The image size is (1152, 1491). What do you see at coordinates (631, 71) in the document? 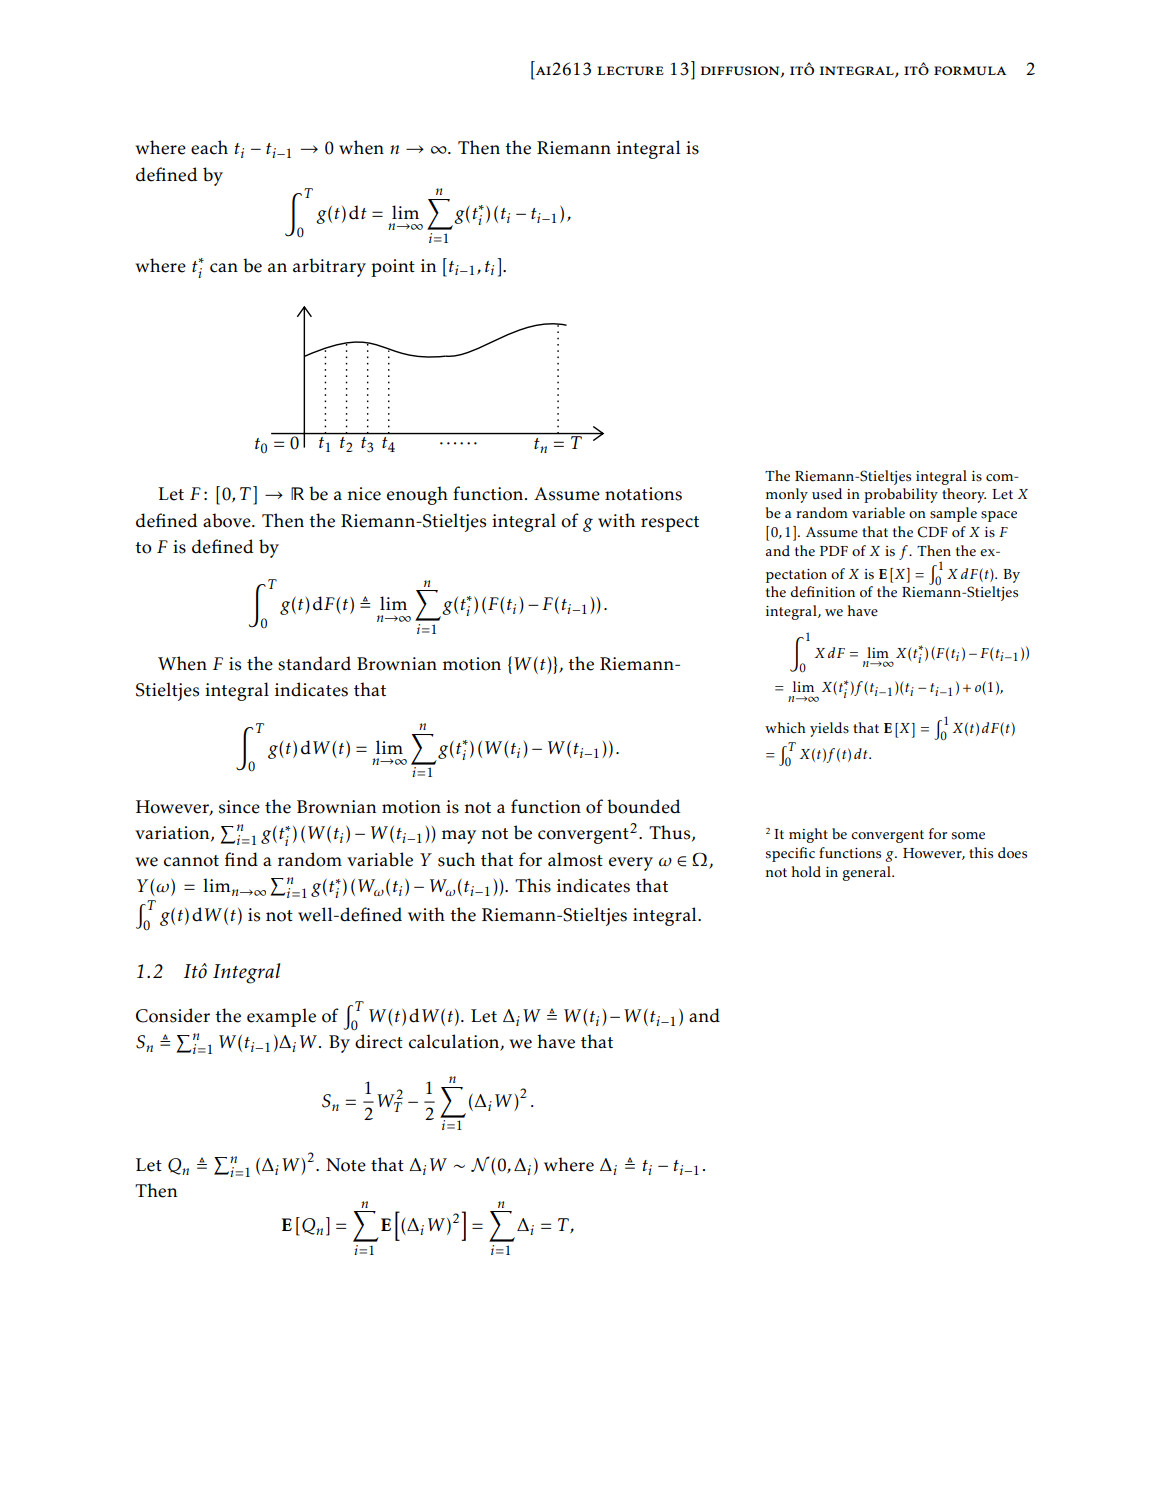
I see `lecture` at bounding box center [631, 71].
